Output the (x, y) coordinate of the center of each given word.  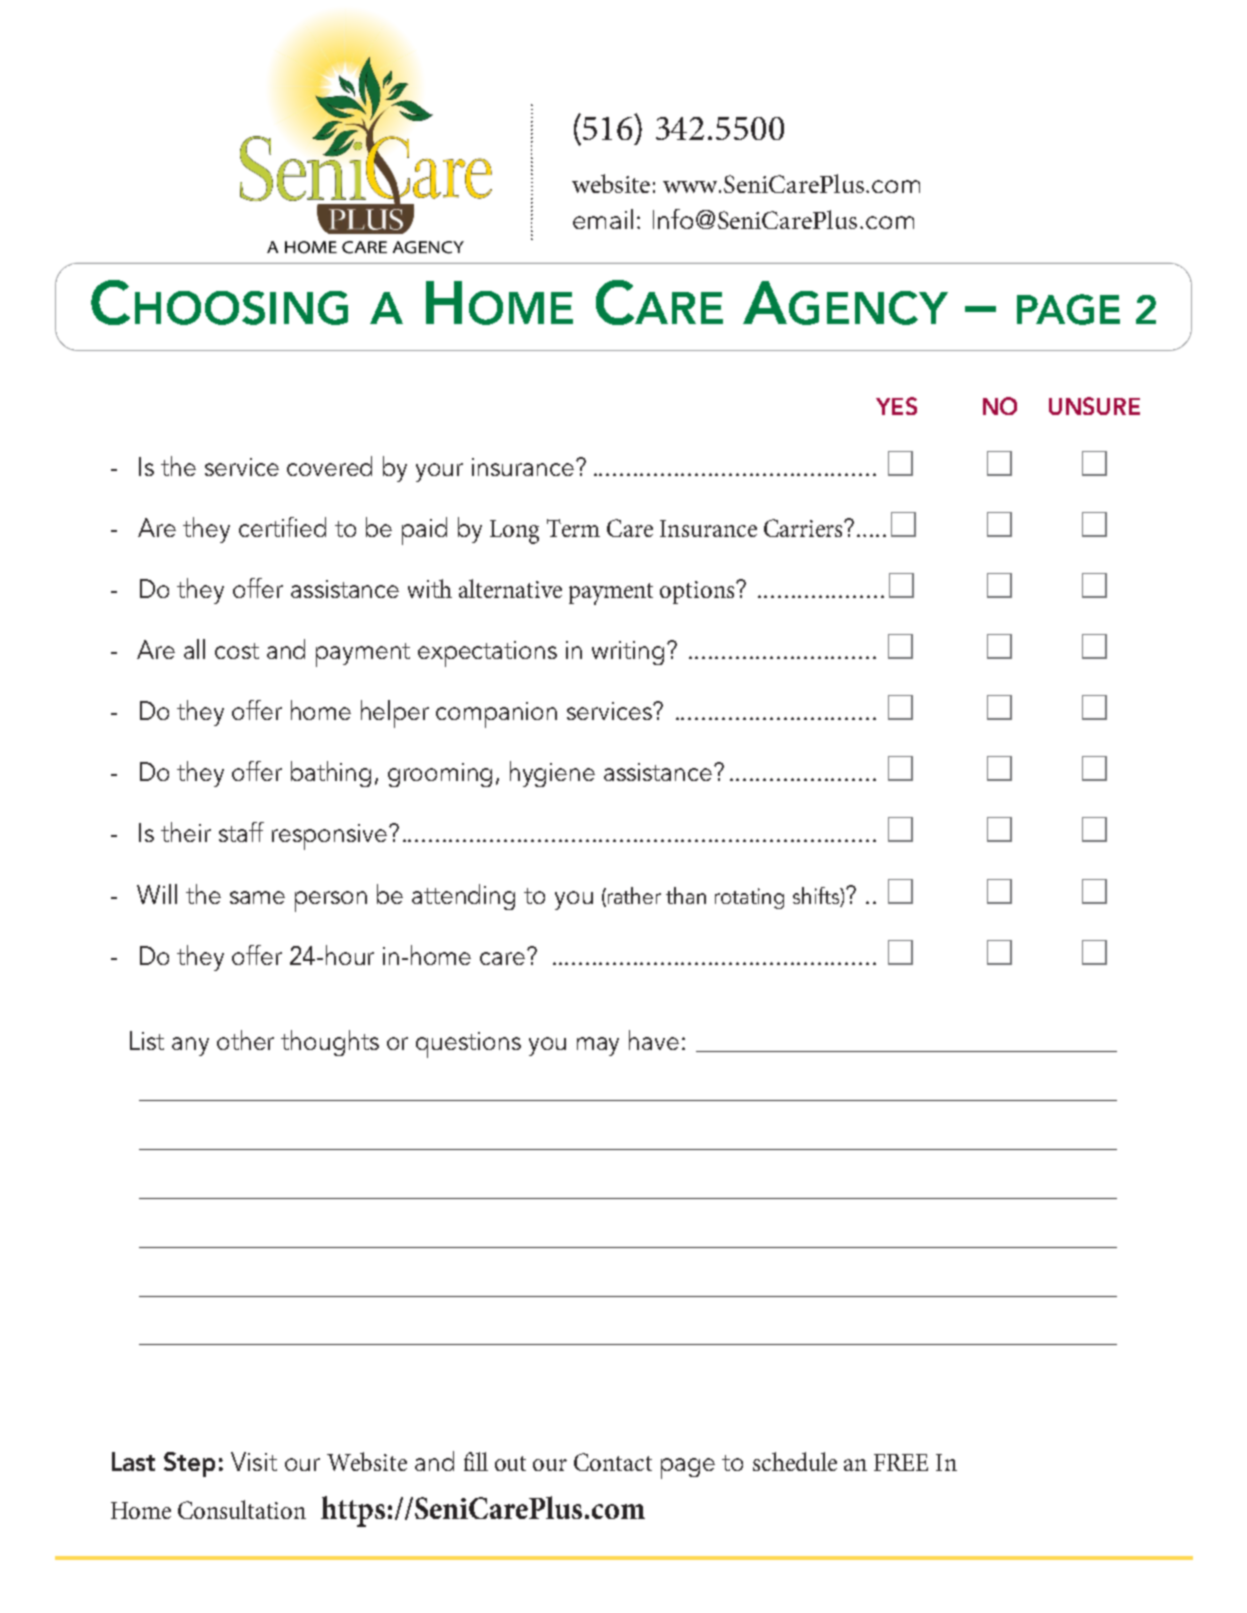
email (603, 219)
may (598, 1046)
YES (896, 406)
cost (237, 651)
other (245, 1040)
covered (329, 466)
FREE (901, 1462)
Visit (254, 1461)
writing (628, 653)
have (654, 1040)
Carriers (804, 528)
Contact (613, 1462)
